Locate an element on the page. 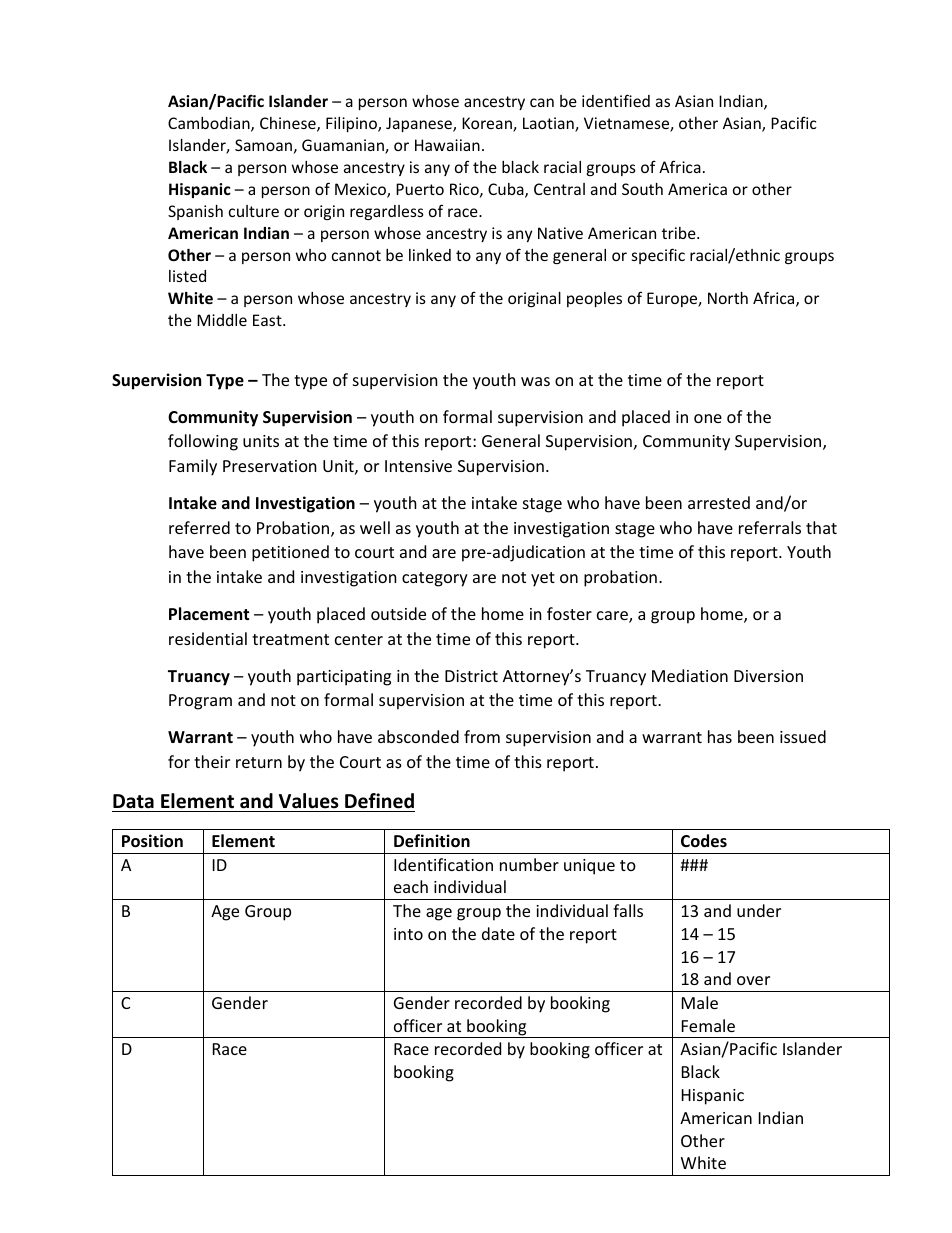 This page has height=1233, width=952. category is located at coordinates (435, 579).
